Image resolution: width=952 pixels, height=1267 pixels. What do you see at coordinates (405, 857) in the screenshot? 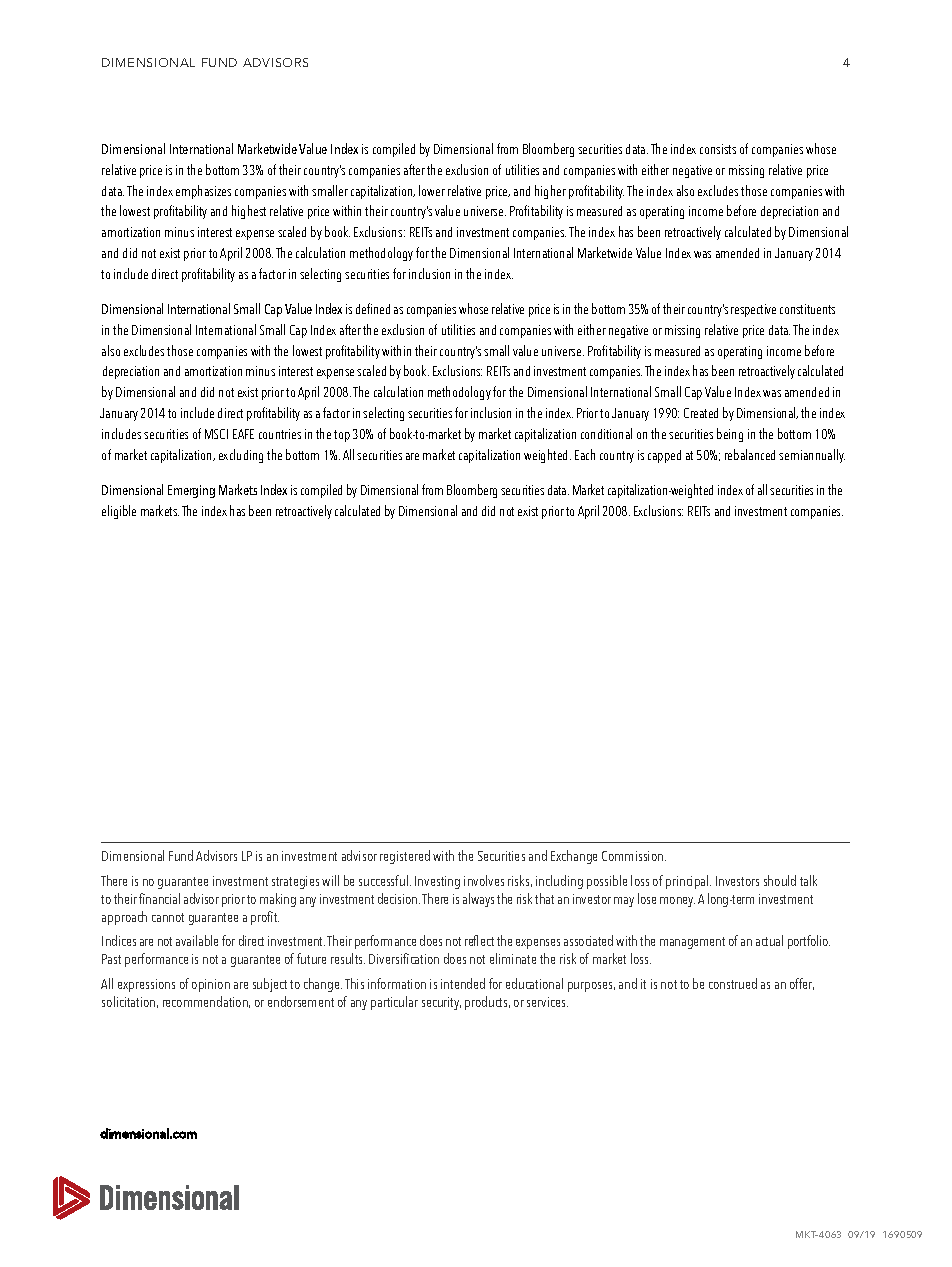
I see `registered` at bounding box center [405, 857].
